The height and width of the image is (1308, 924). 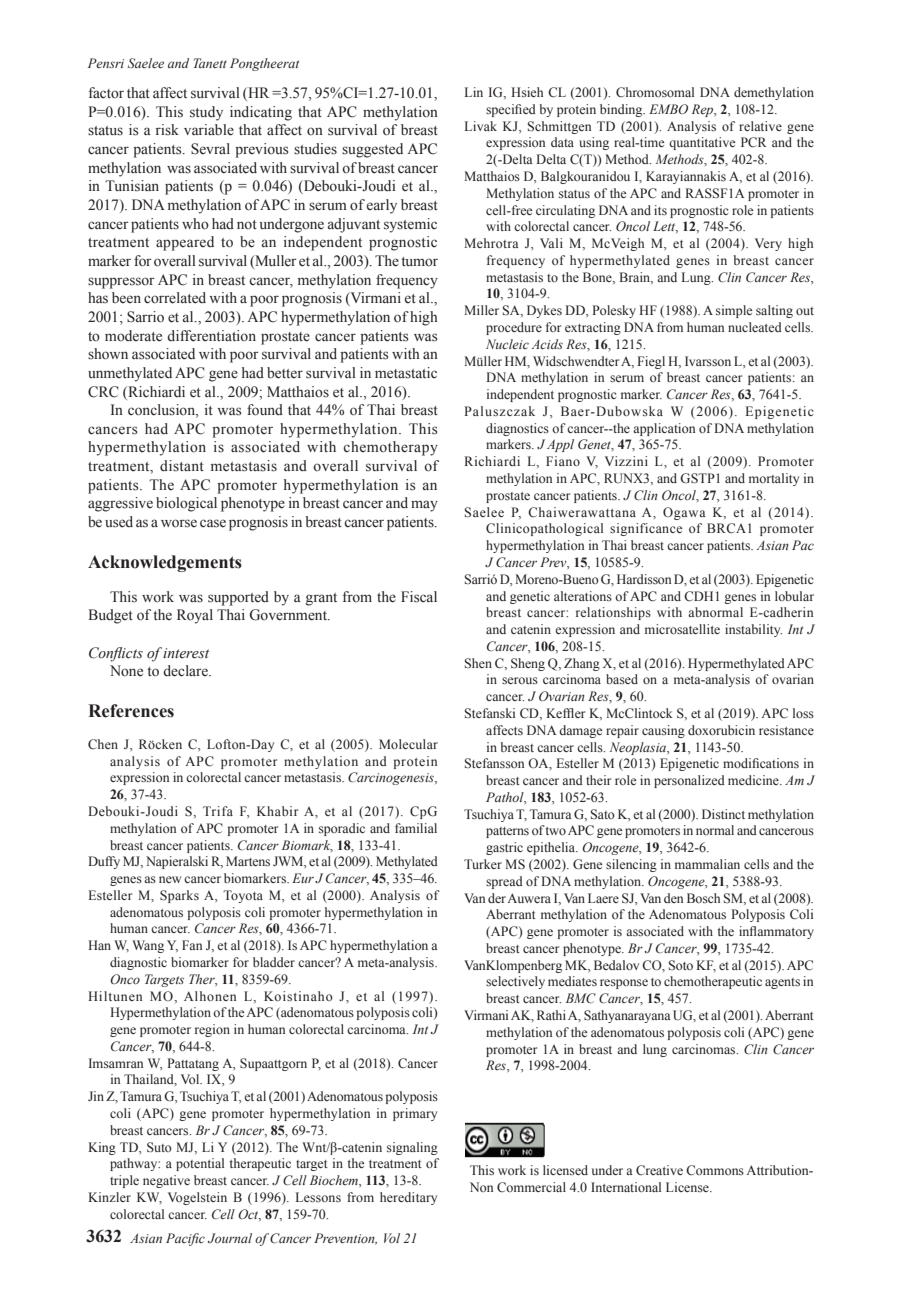 What do you see at coordinates (408, 1198) in the image?
I see `hereditary` at bounding box center [408, 1198].
